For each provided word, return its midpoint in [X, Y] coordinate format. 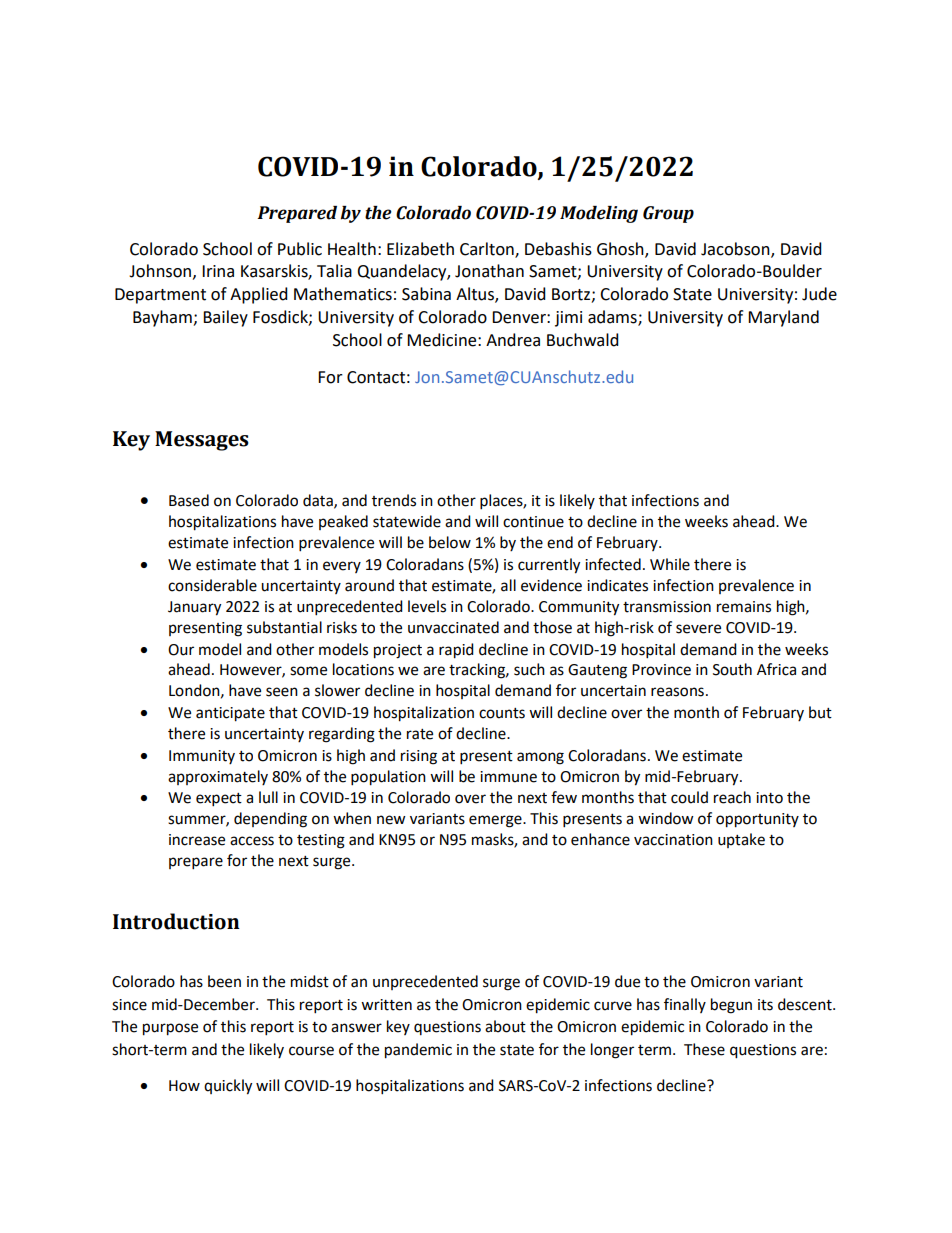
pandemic [418, 1051]
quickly [228, 1087]
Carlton [488, 249]
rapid [456, 651]
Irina [218, 271]
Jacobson [736, 249]
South [732, 669]
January [194, 608]
